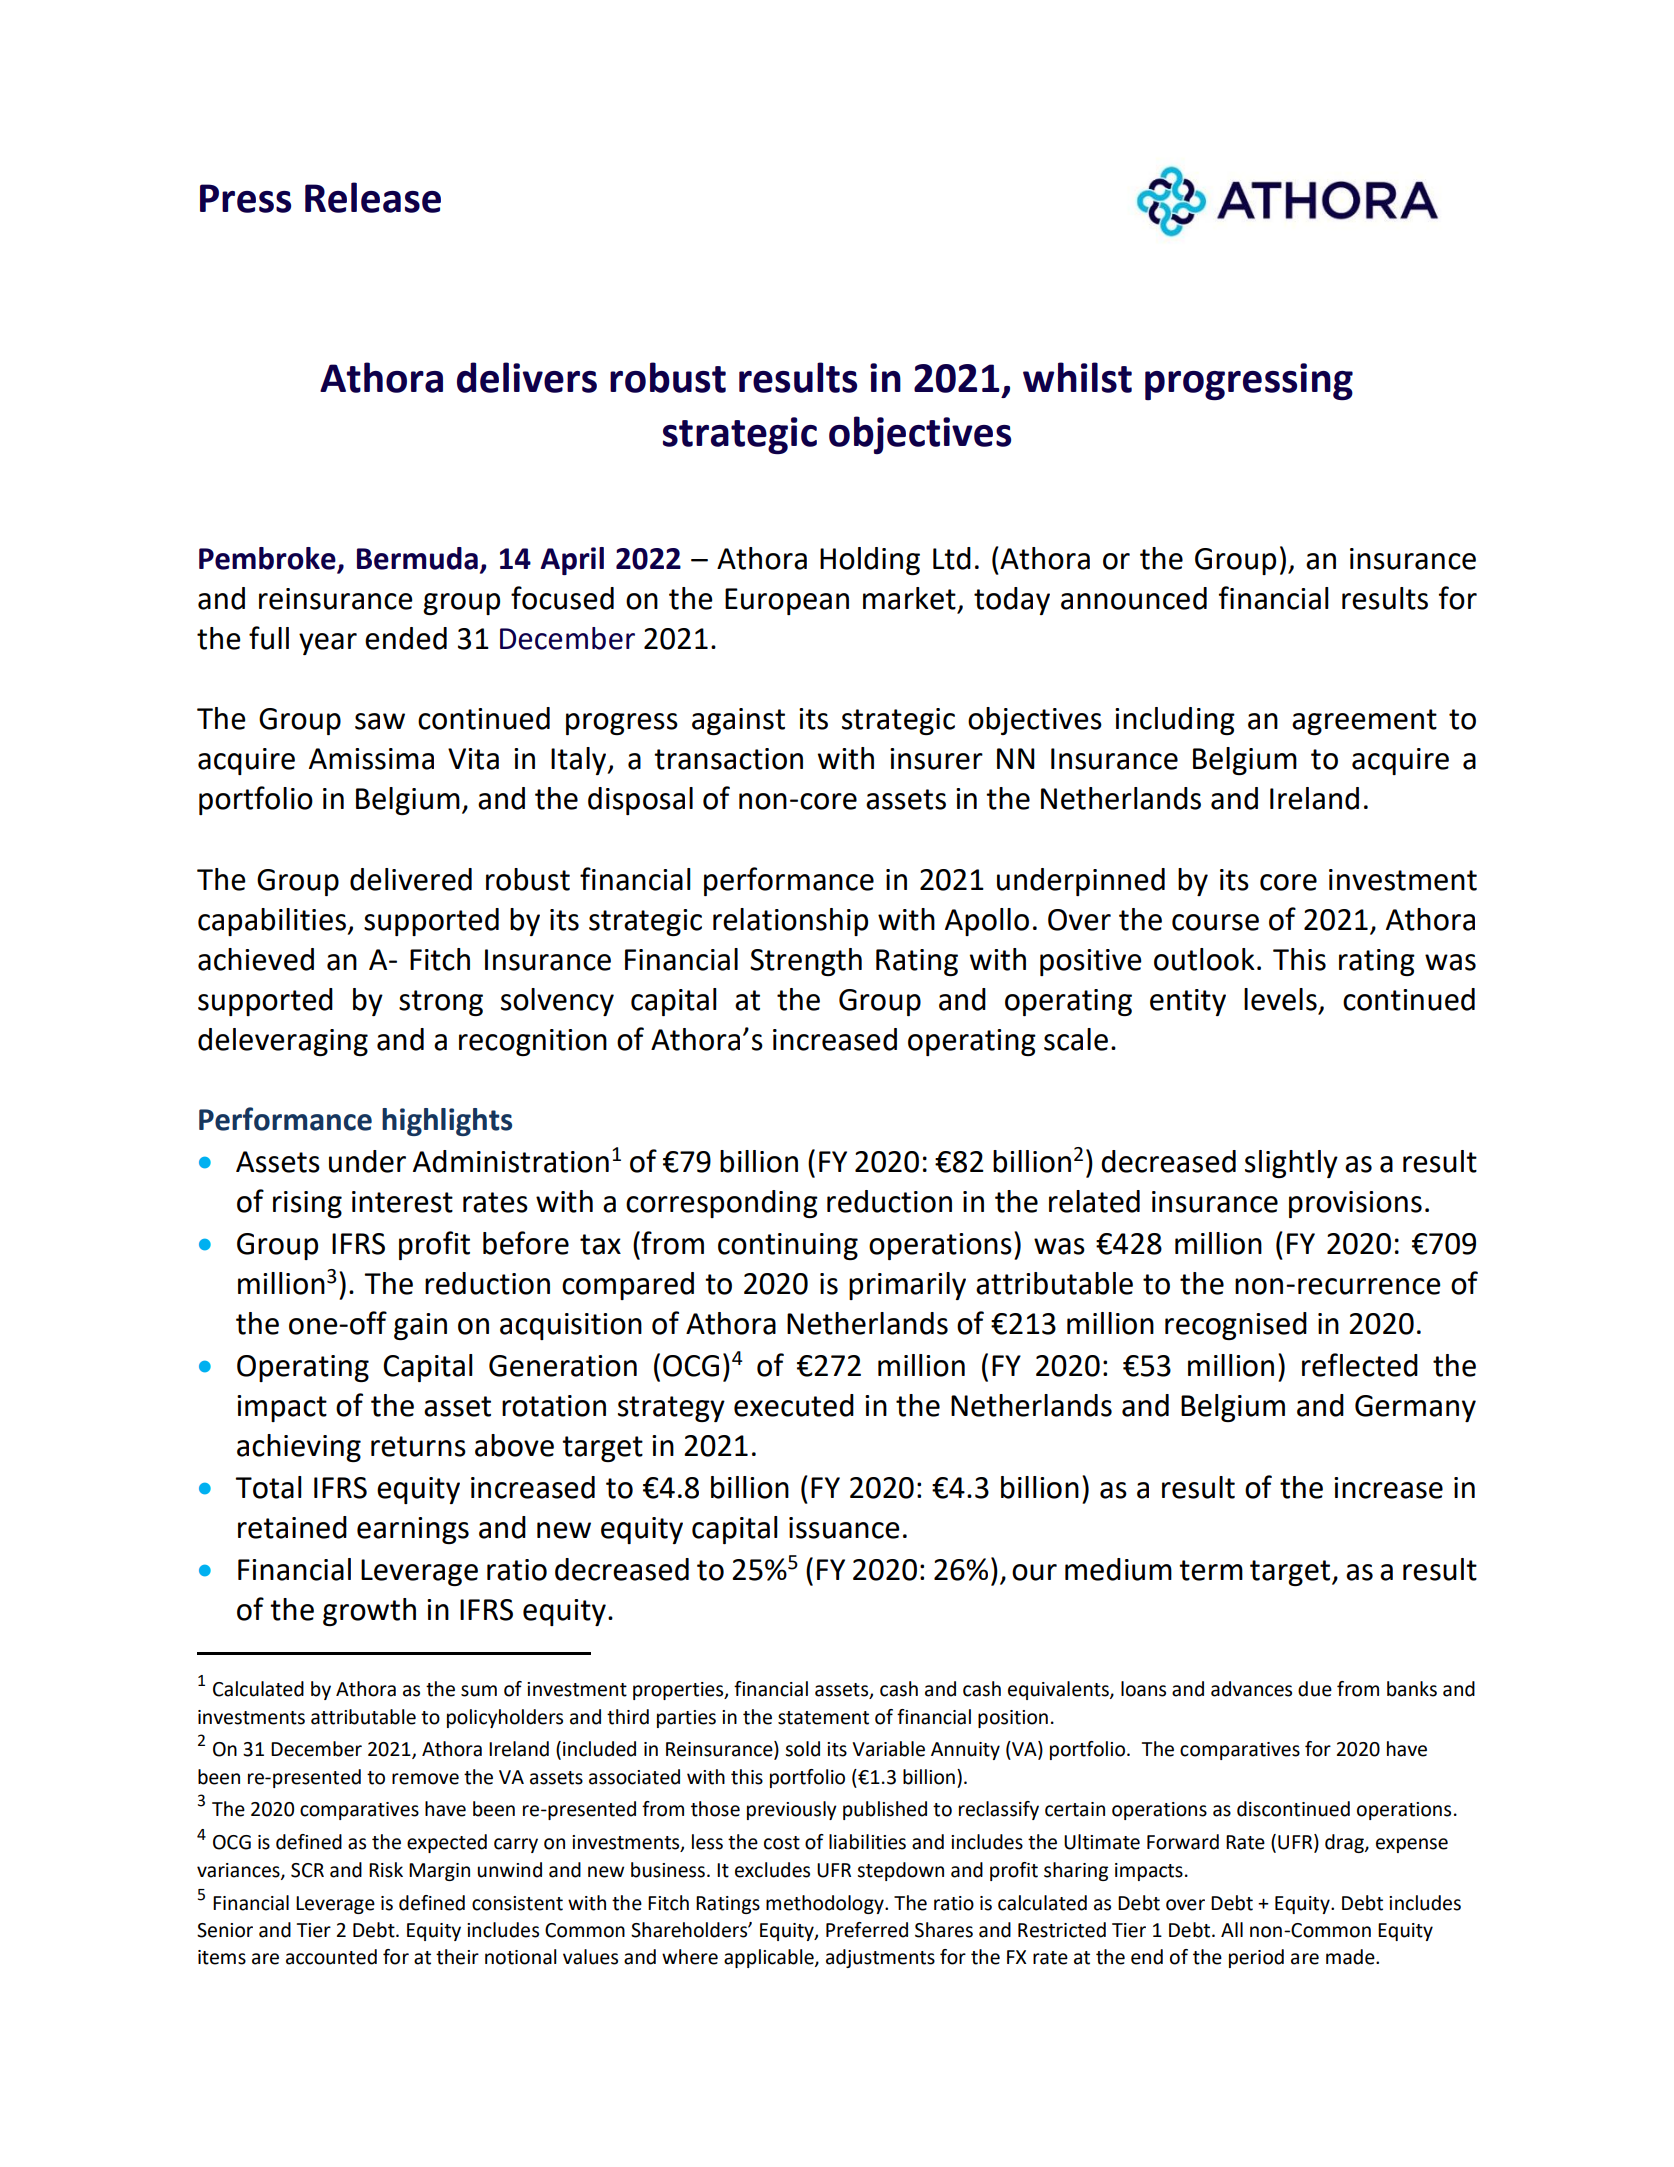 The height and width of the image is (2167, 1674). I want to click on Risk, so click(386, 1870).
